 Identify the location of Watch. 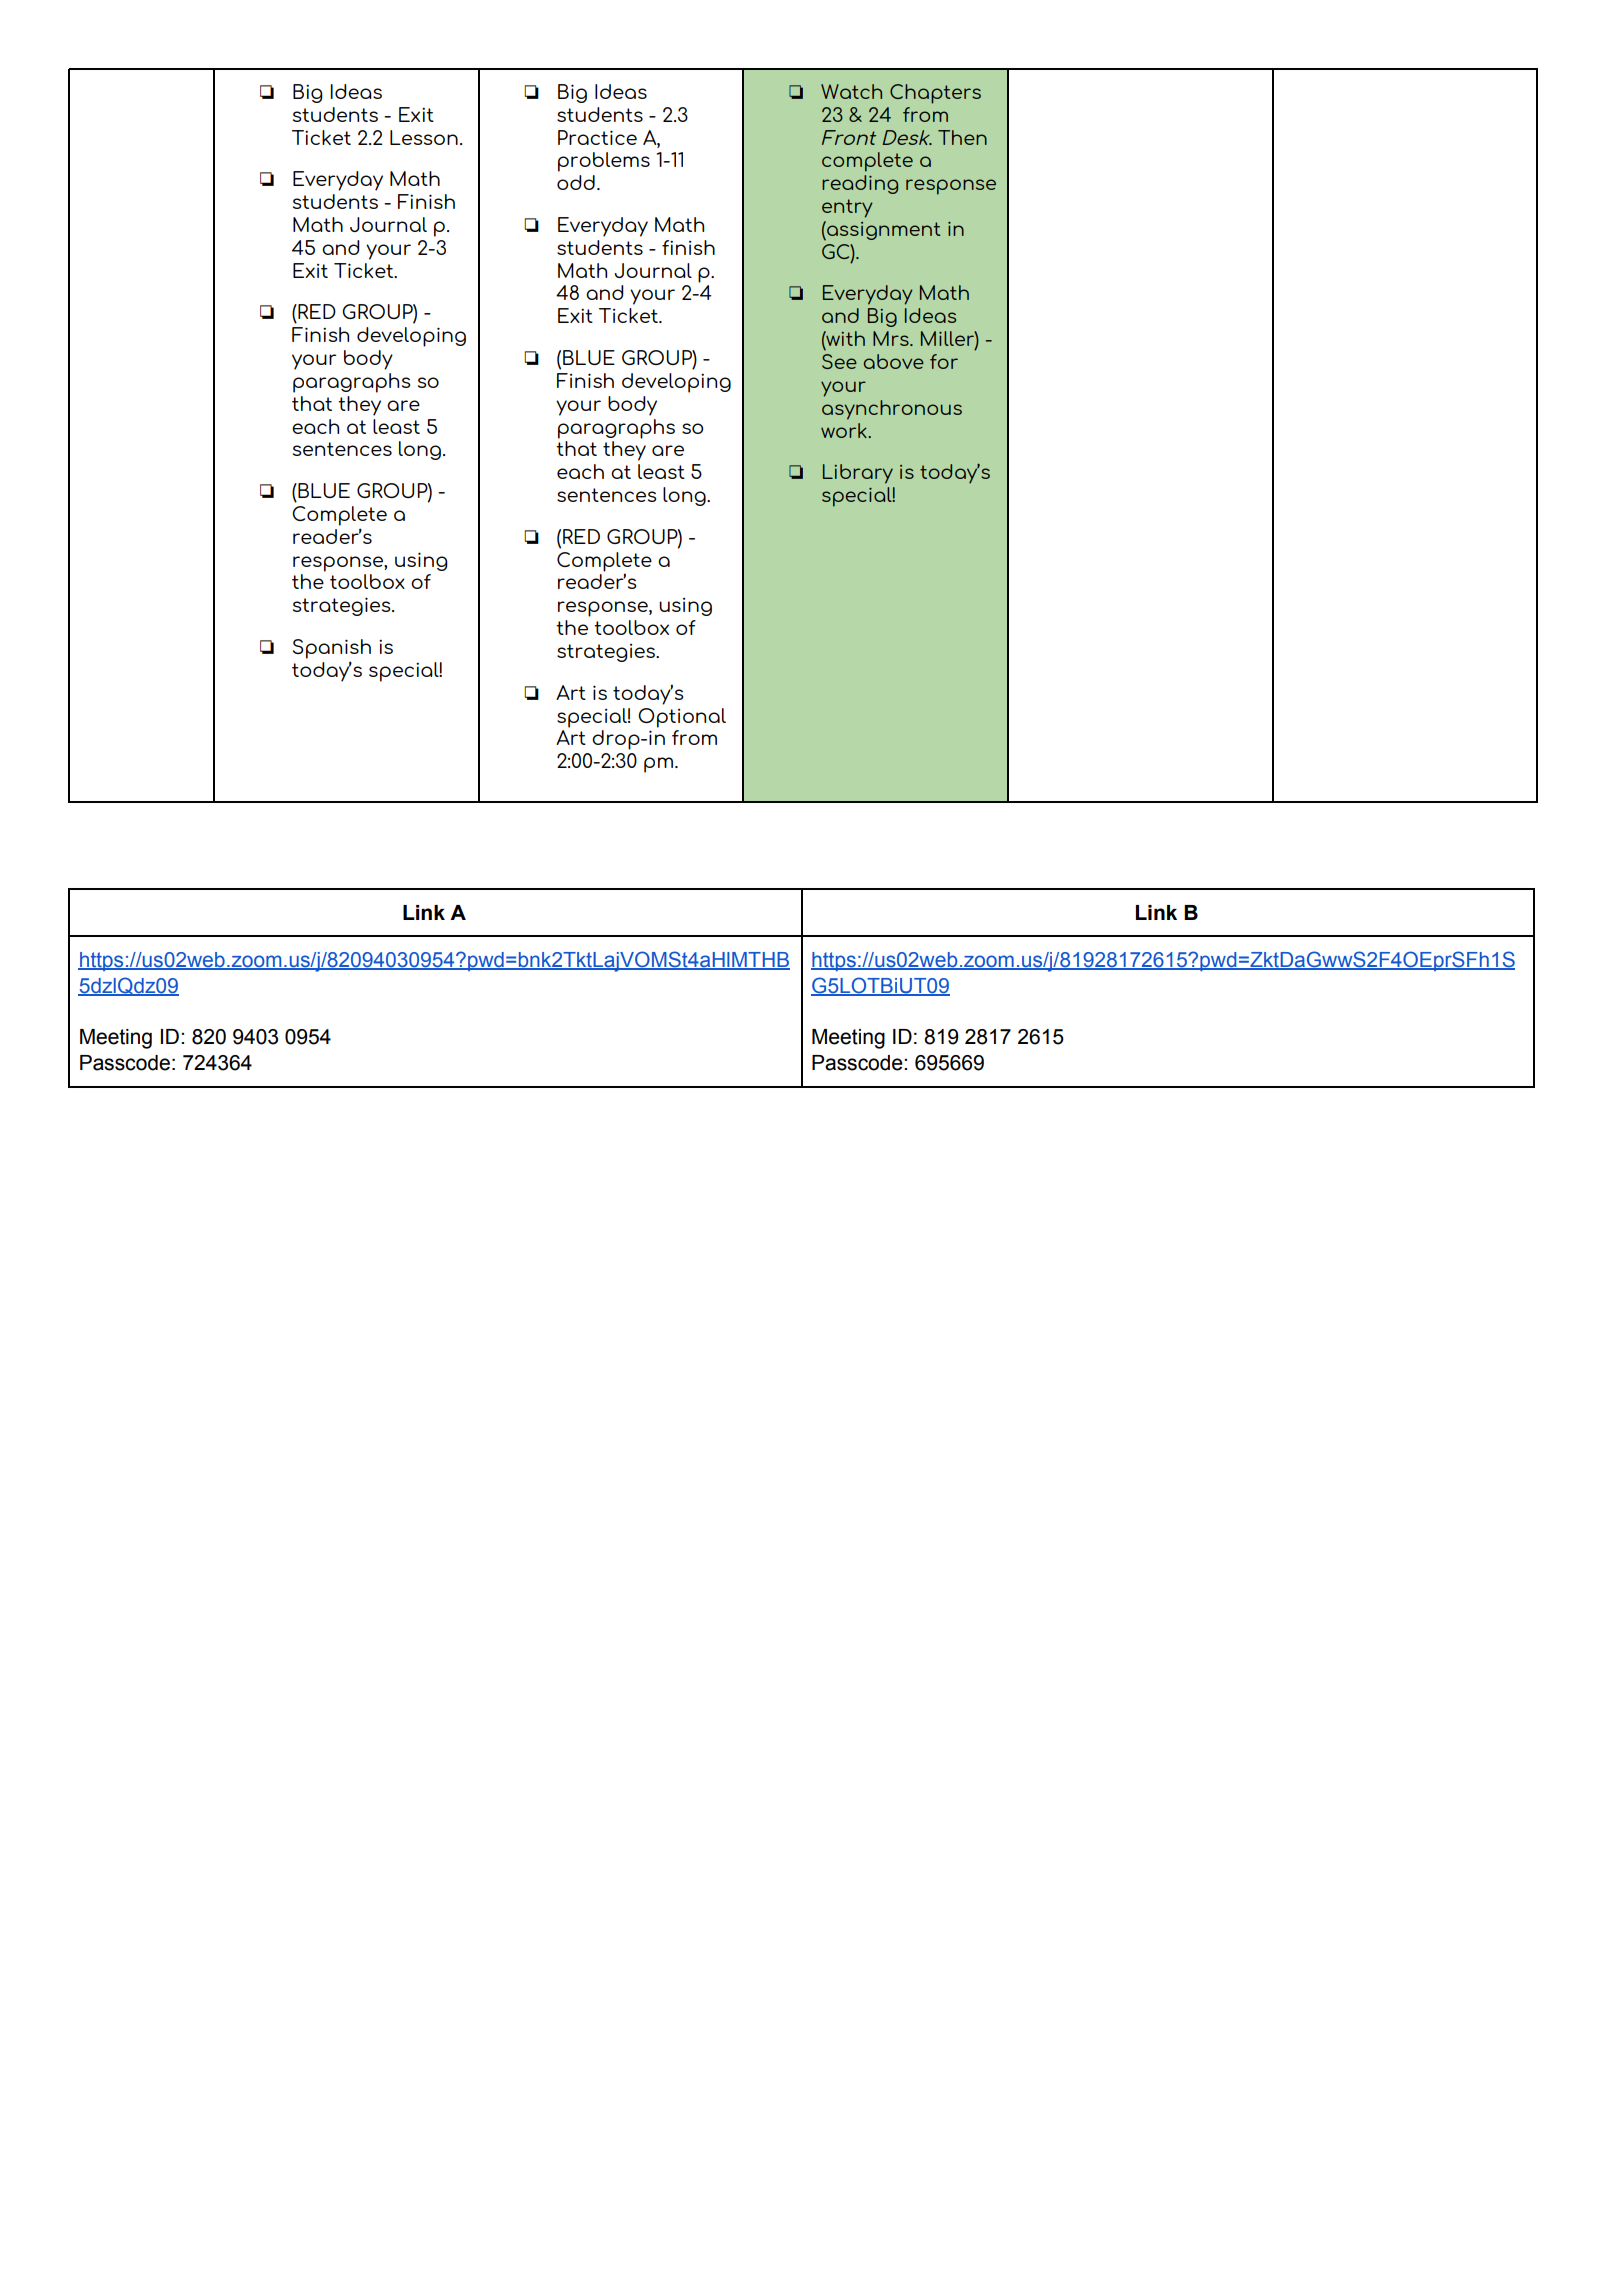
(851, 91).
